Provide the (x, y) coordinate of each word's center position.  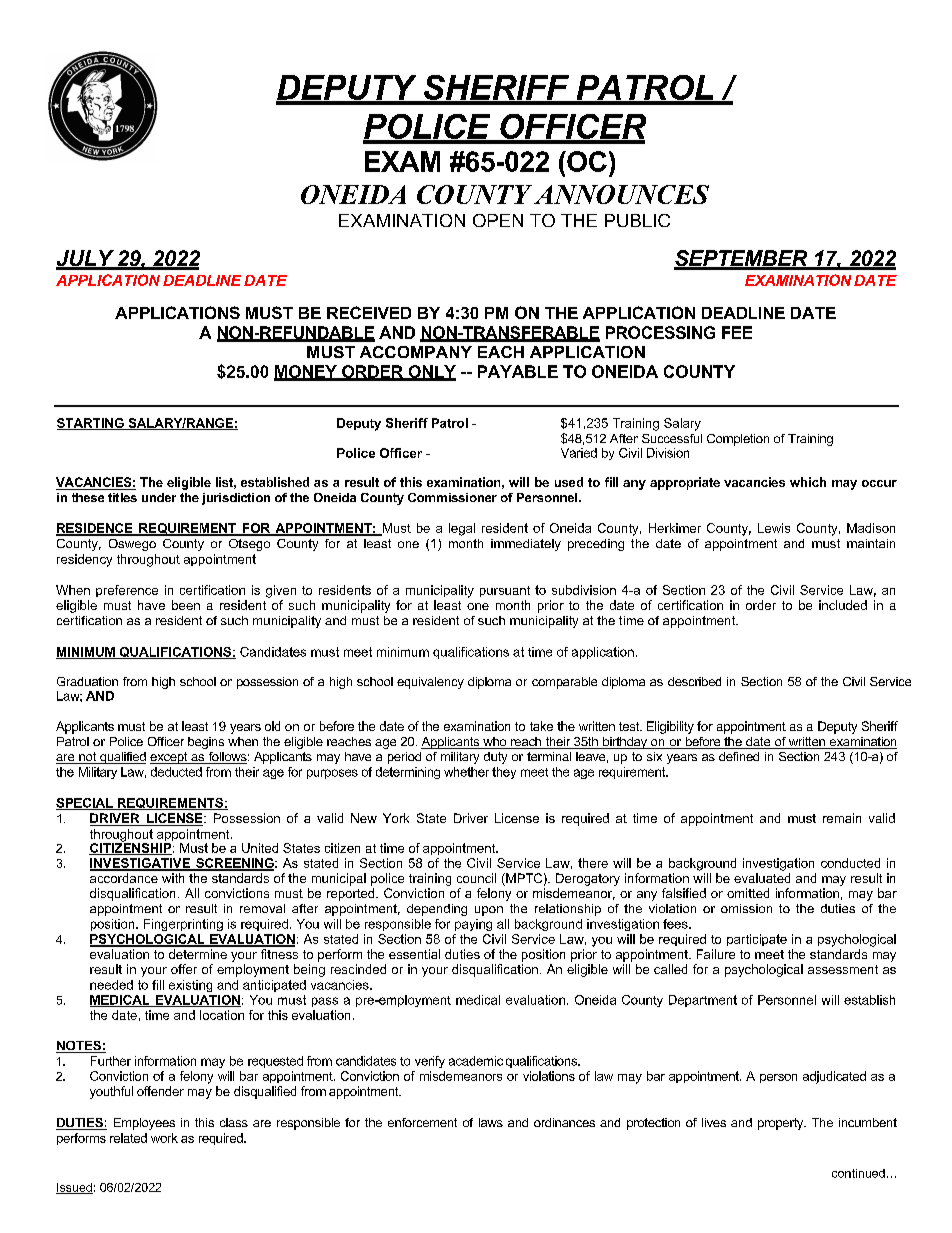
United (260, 848)
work (164, 1138)
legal (462, 529)
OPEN (498, 220)
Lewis (774, 528)
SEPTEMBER (742, 259)
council (476, 878)
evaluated (762, 878)
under (159, 497)
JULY (86, 259)
